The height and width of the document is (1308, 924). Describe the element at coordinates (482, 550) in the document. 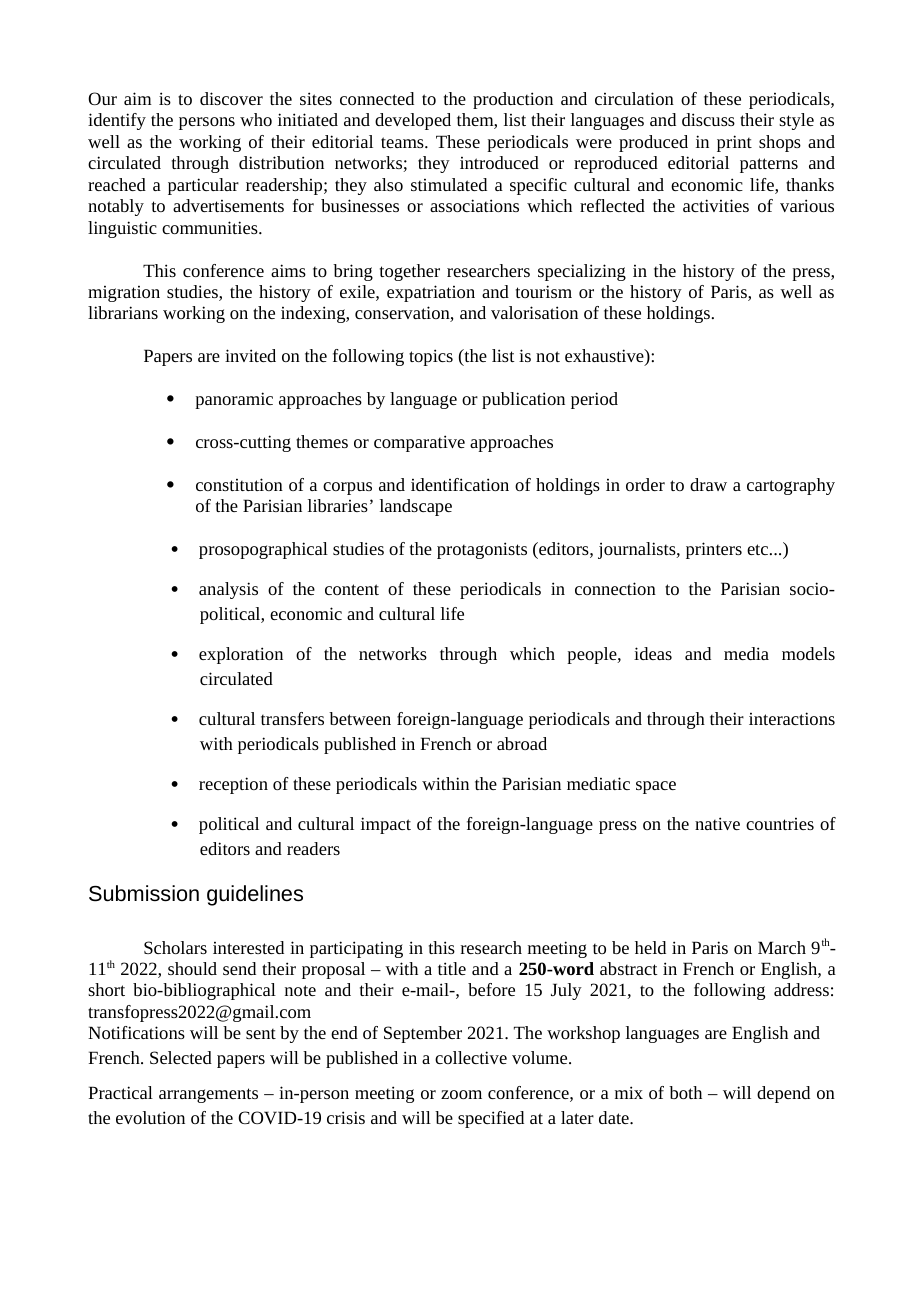

I see `protagonists` at that location.
